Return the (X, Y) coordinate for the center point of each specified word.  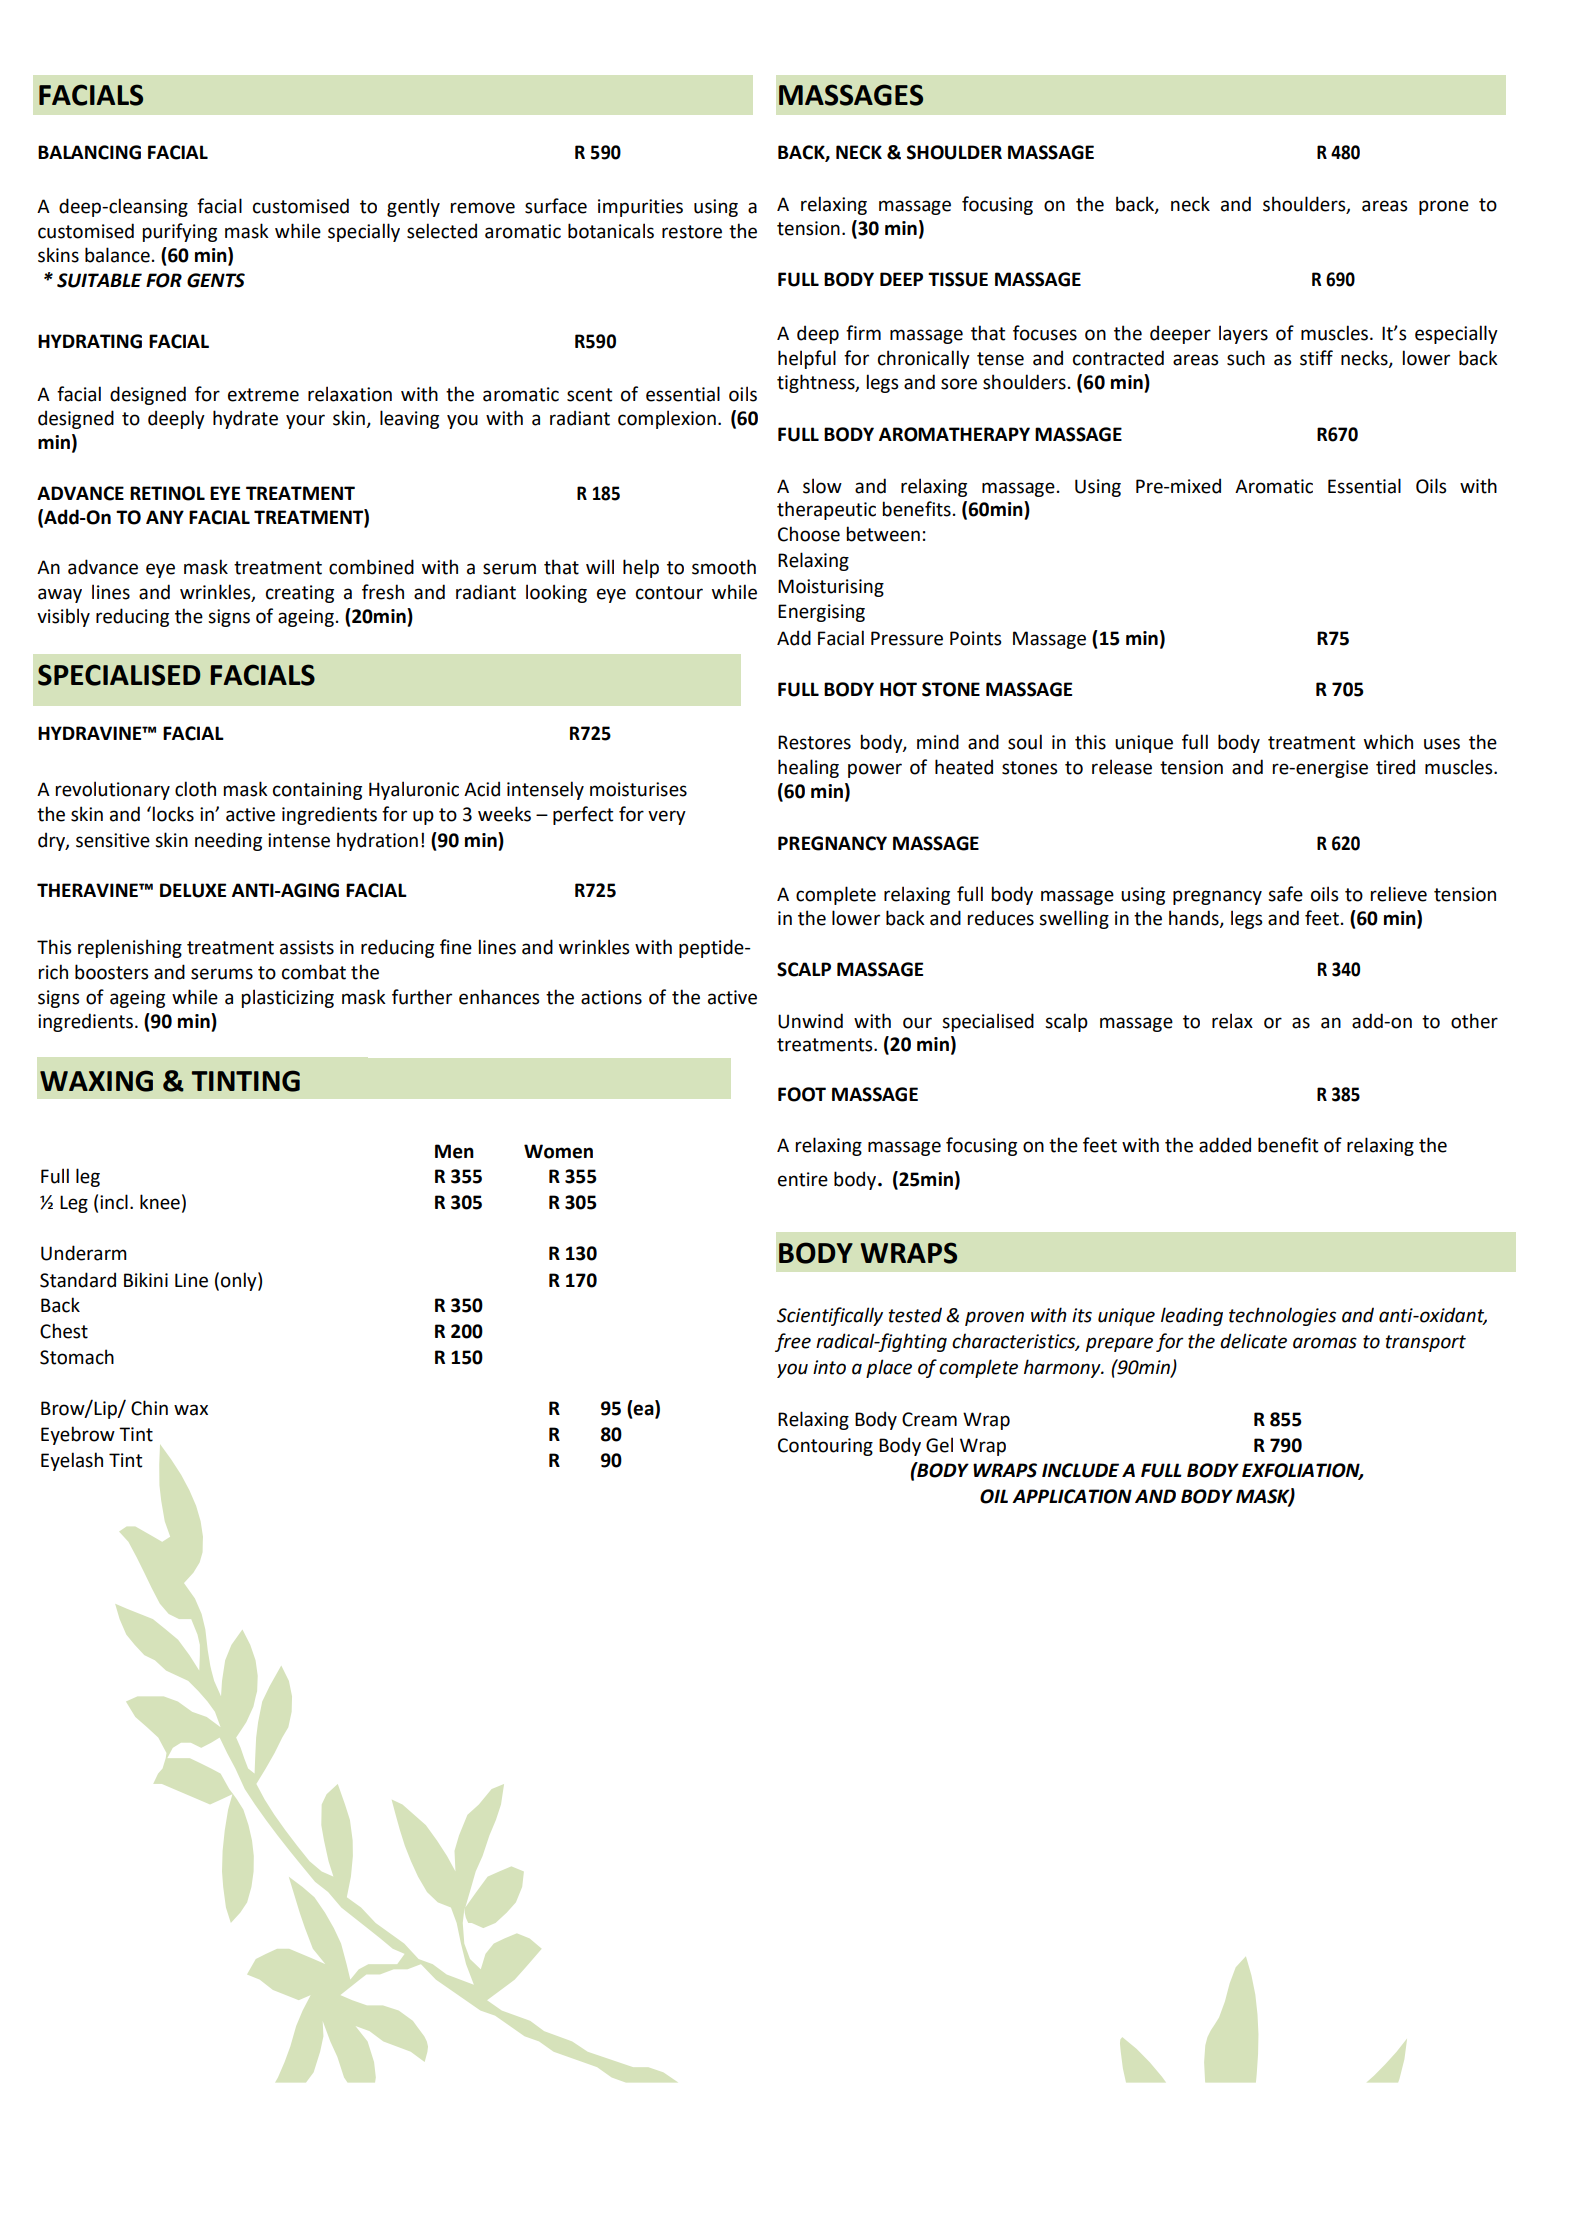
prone (1444, 207)
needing (228, 841)
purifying (180, 232)
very (667, 817)
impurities (640, 208)
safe (1285, 894)
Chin (149, 1408)
